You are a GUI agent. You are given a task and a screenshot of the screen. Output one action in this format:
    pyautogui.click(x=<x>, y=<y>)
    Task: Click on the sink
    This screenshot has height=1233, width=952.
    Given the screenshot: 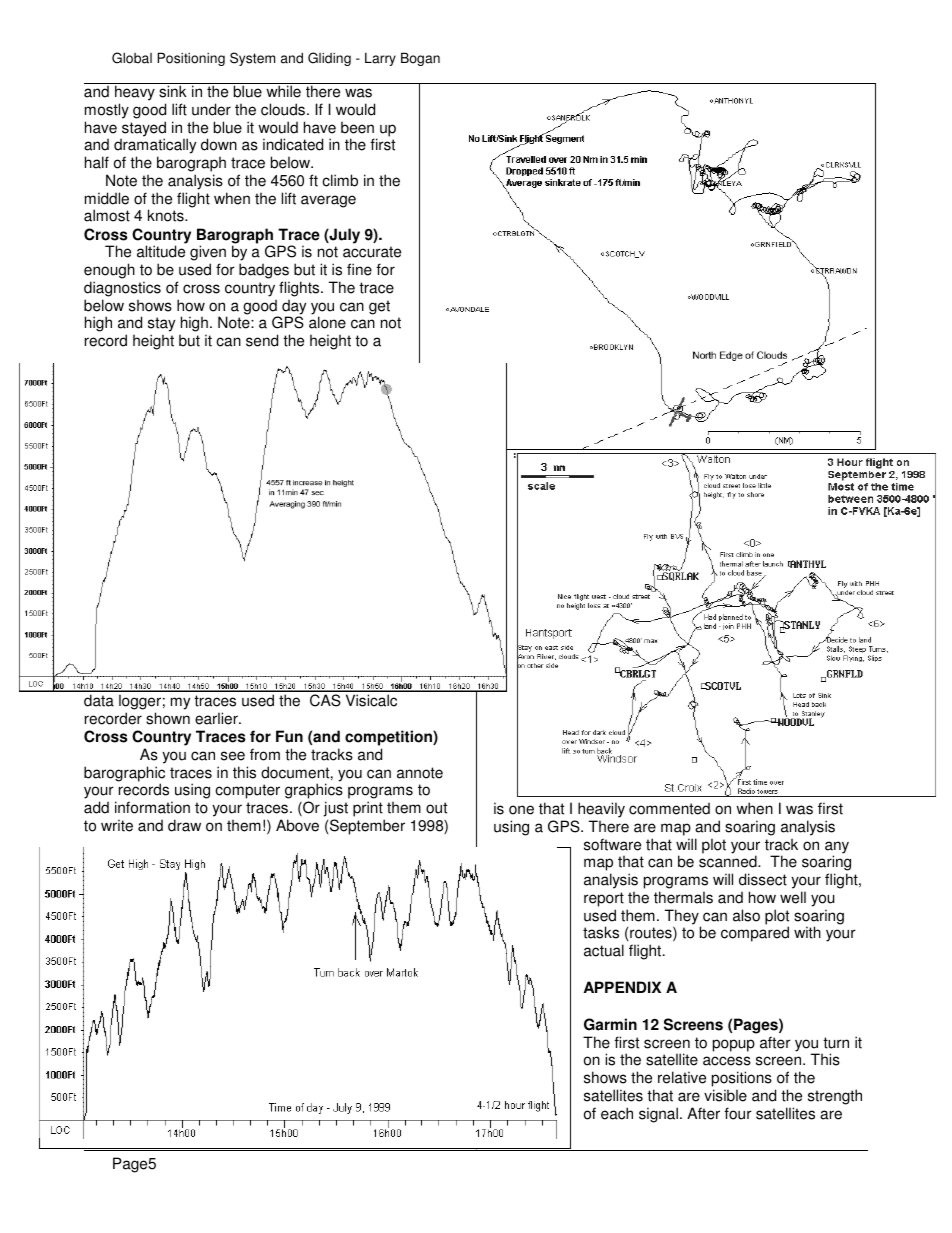 What is the action you would take?
    pyautogui.click(x=173, y=91)
